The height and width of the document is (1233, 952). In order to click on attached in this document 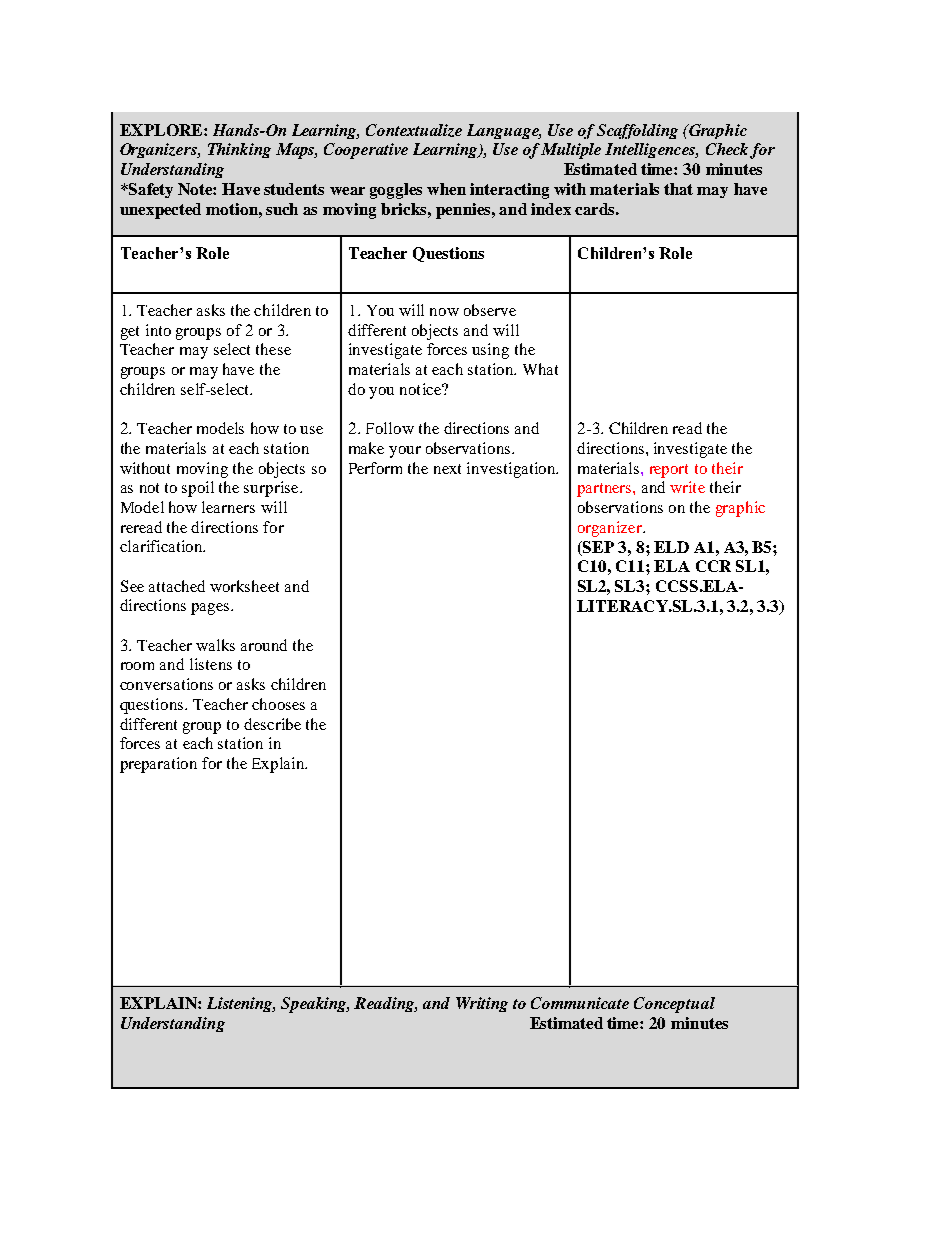, I will do `click(177, 586)`.
